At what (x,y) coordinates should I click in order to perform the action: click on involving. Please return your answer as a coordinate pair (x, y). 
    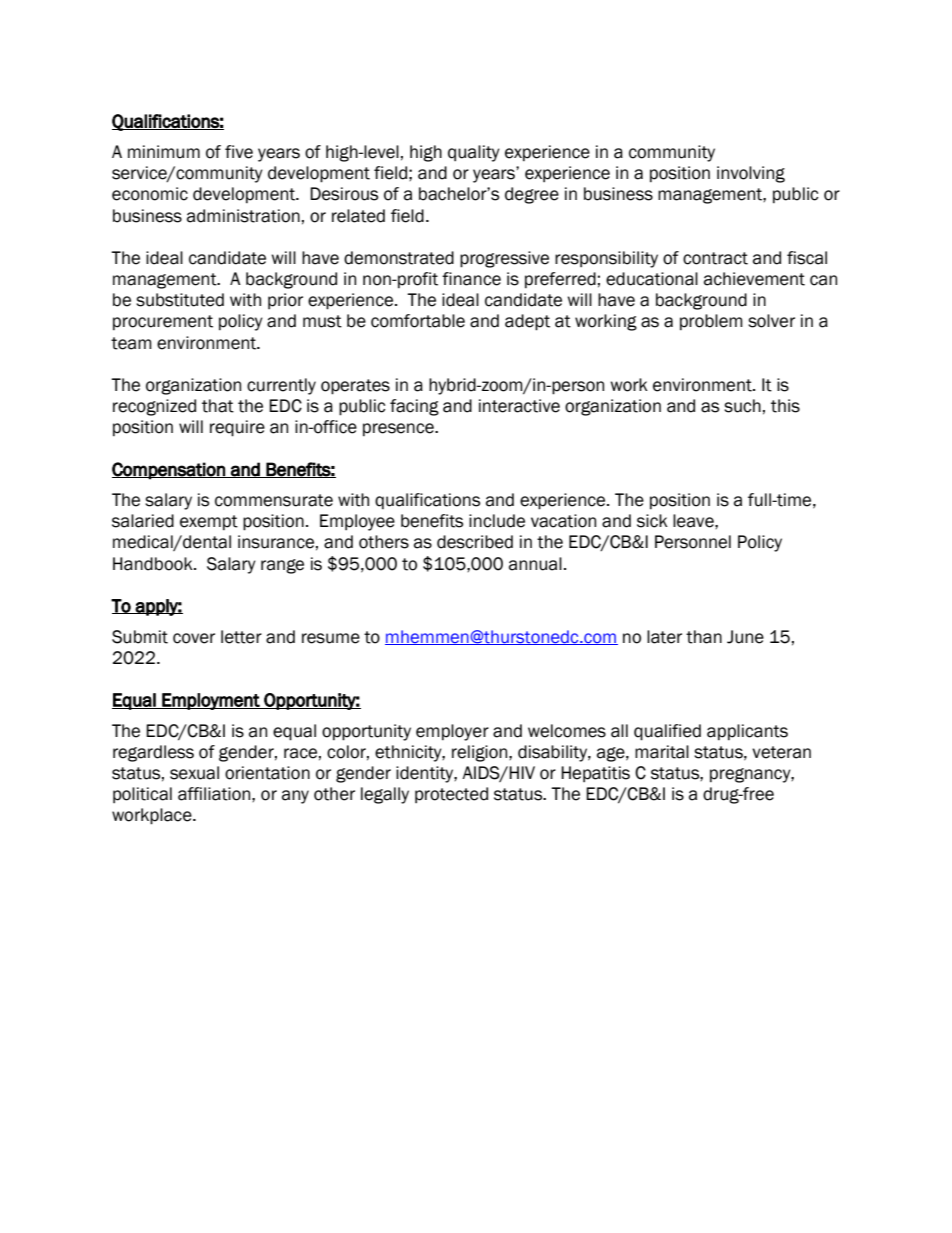
    Looking at the image, I should click on (751, 174).
